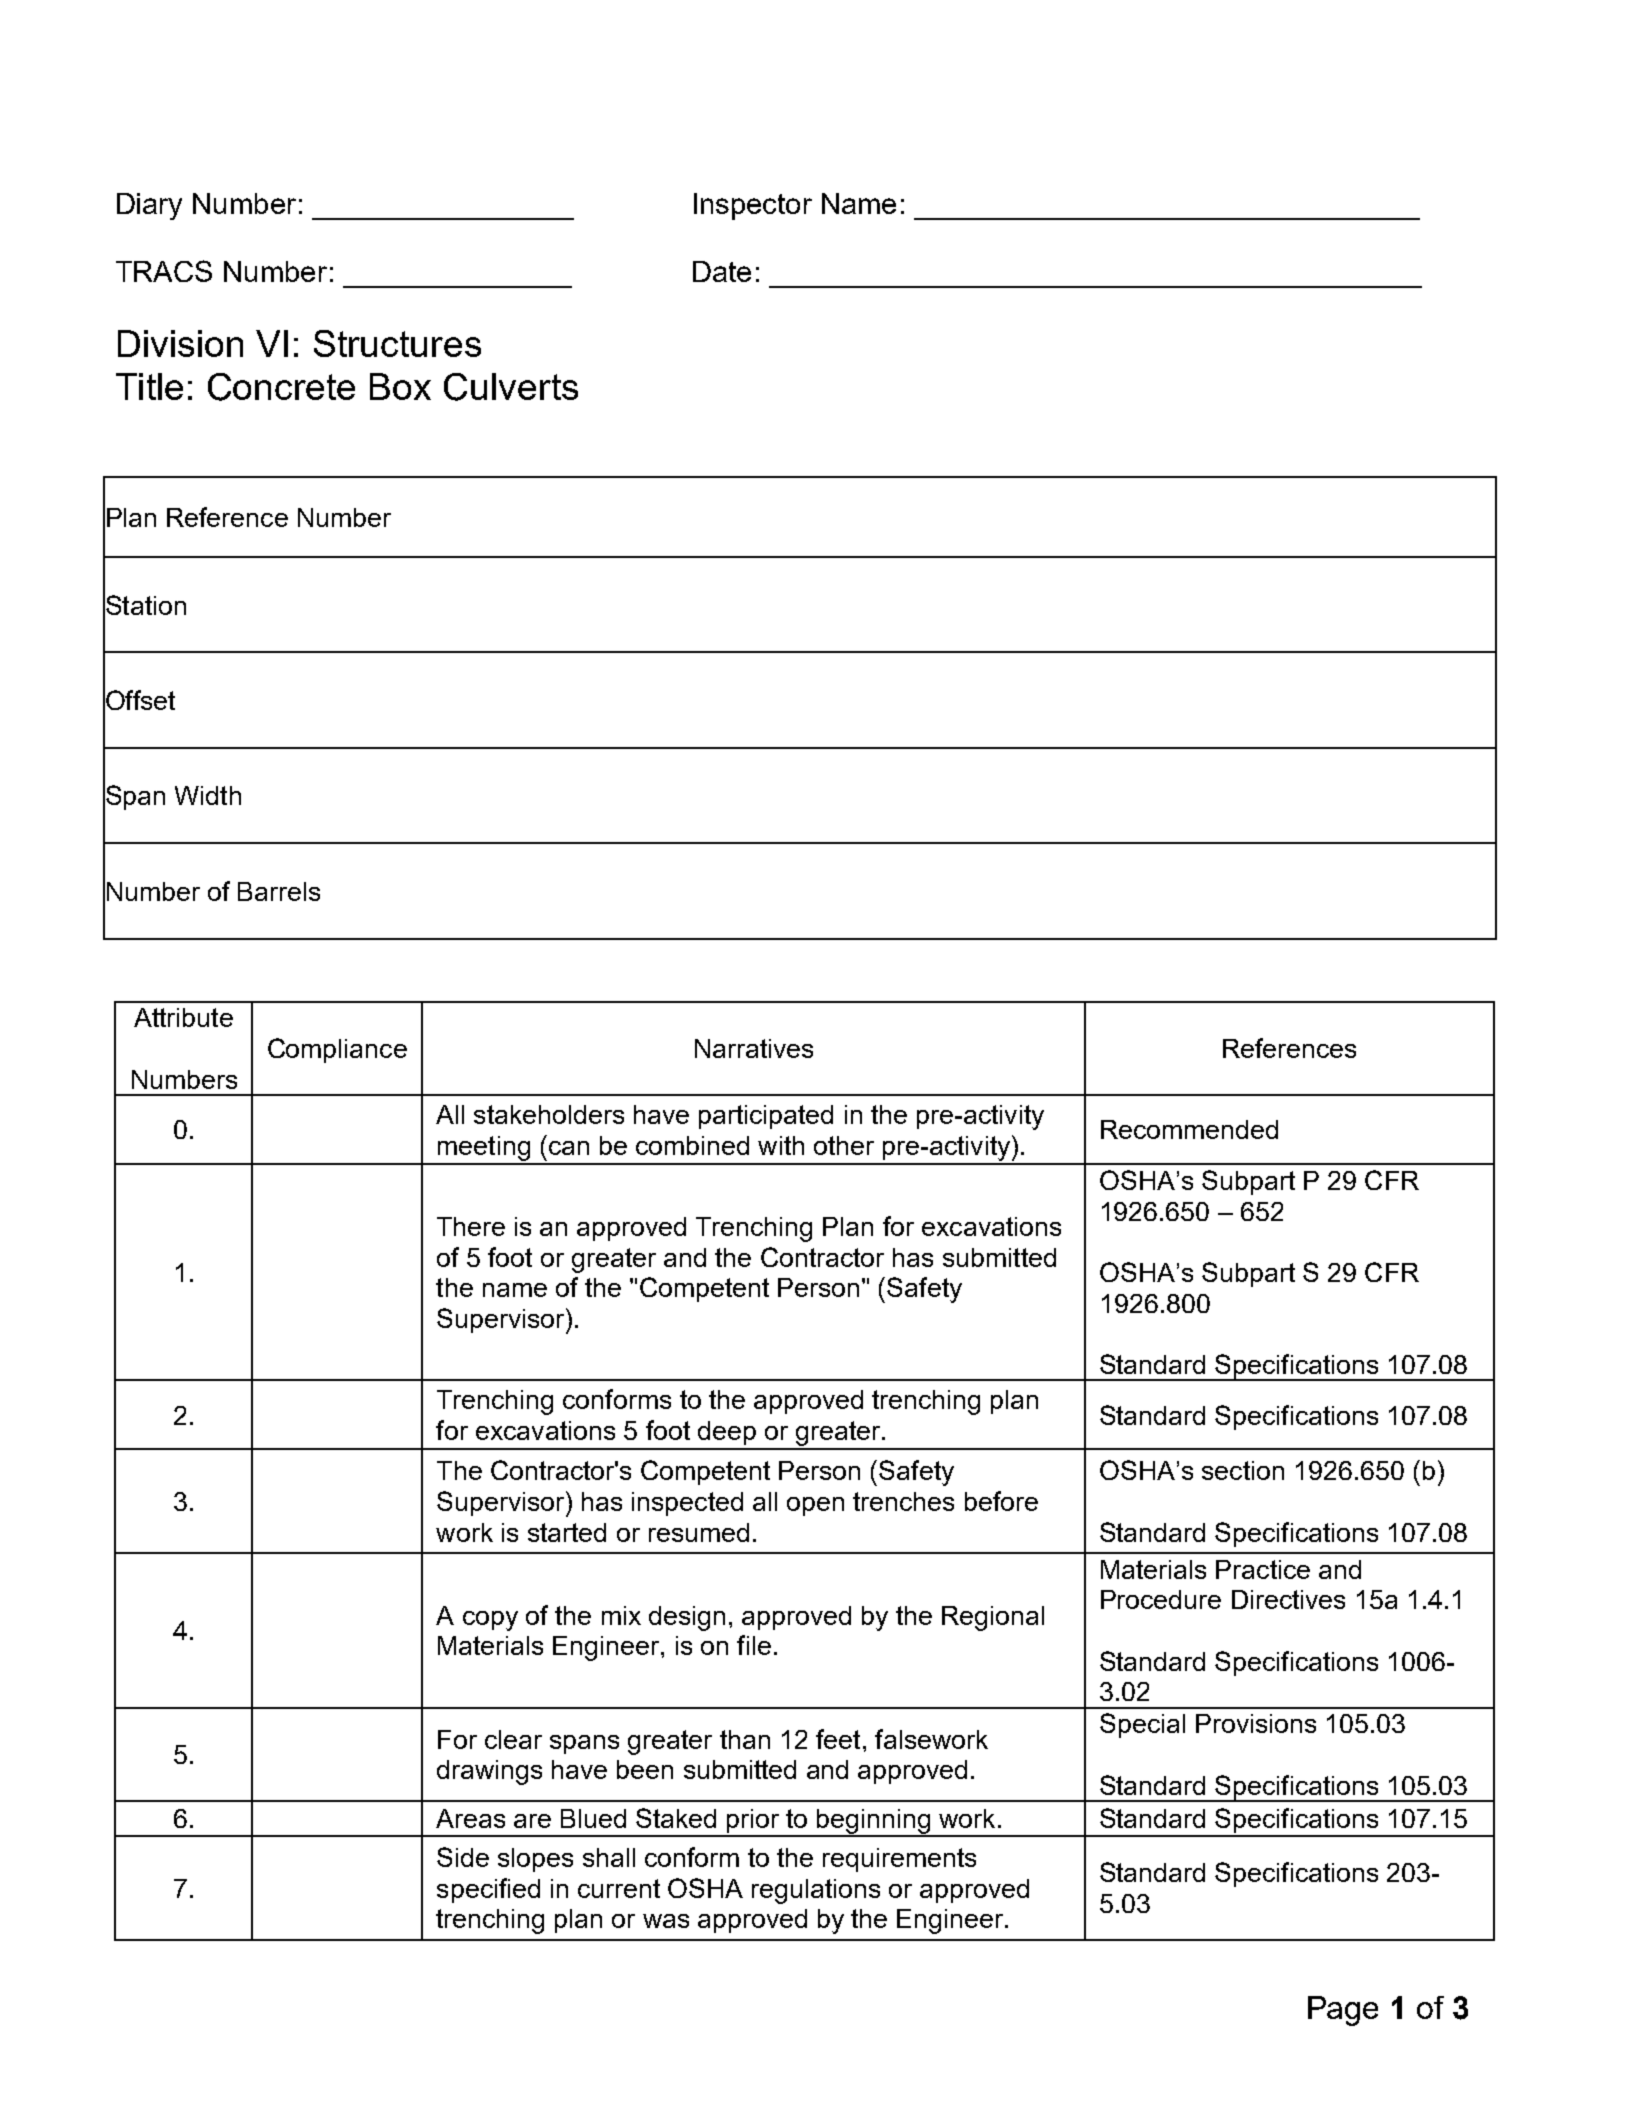 The height and width of the image is (2112, 1632). Describe the element at coordinates (1243, 1470) in the image. I see `section` at that location.
